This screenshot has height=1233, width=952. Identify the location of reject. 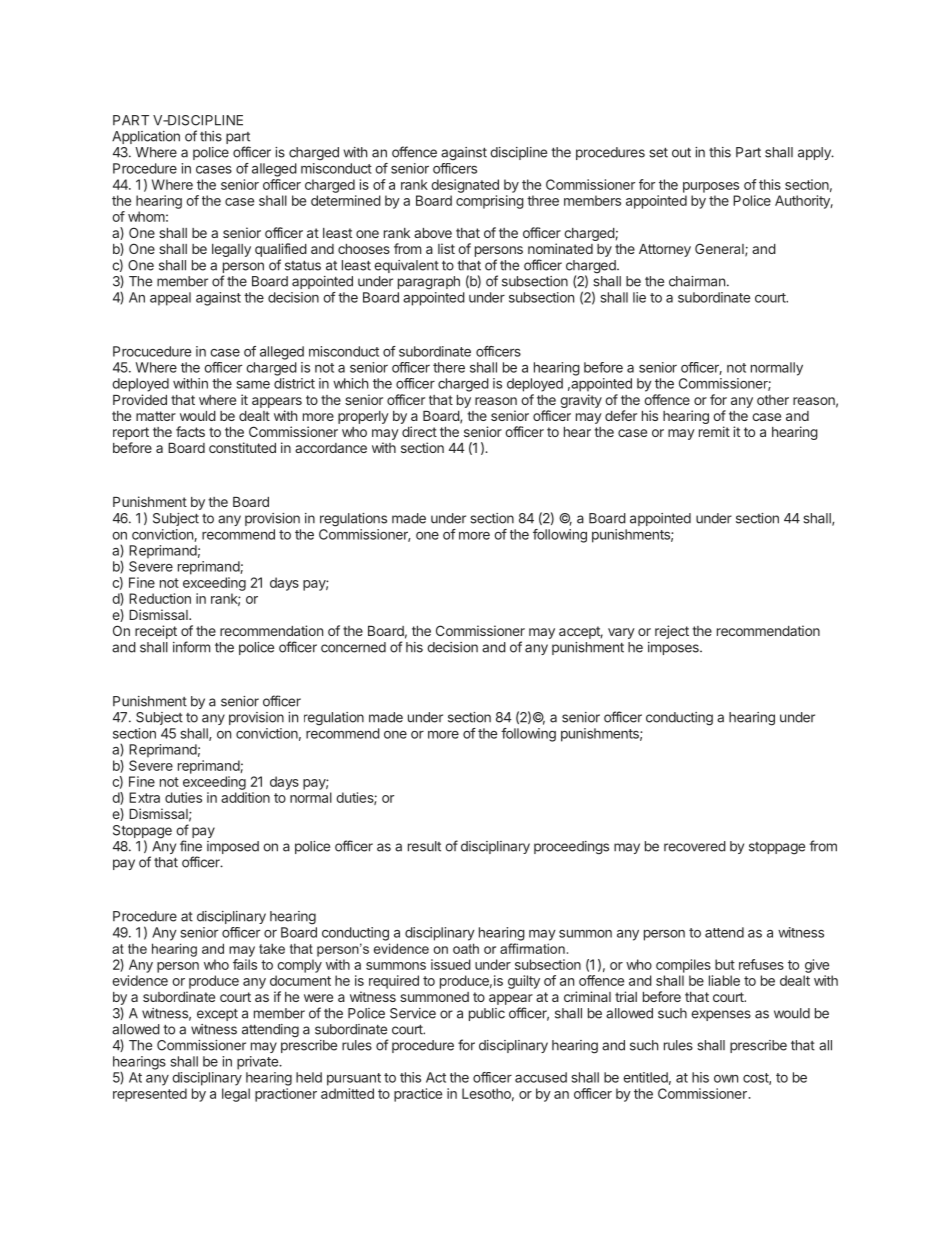
(672, 632).
